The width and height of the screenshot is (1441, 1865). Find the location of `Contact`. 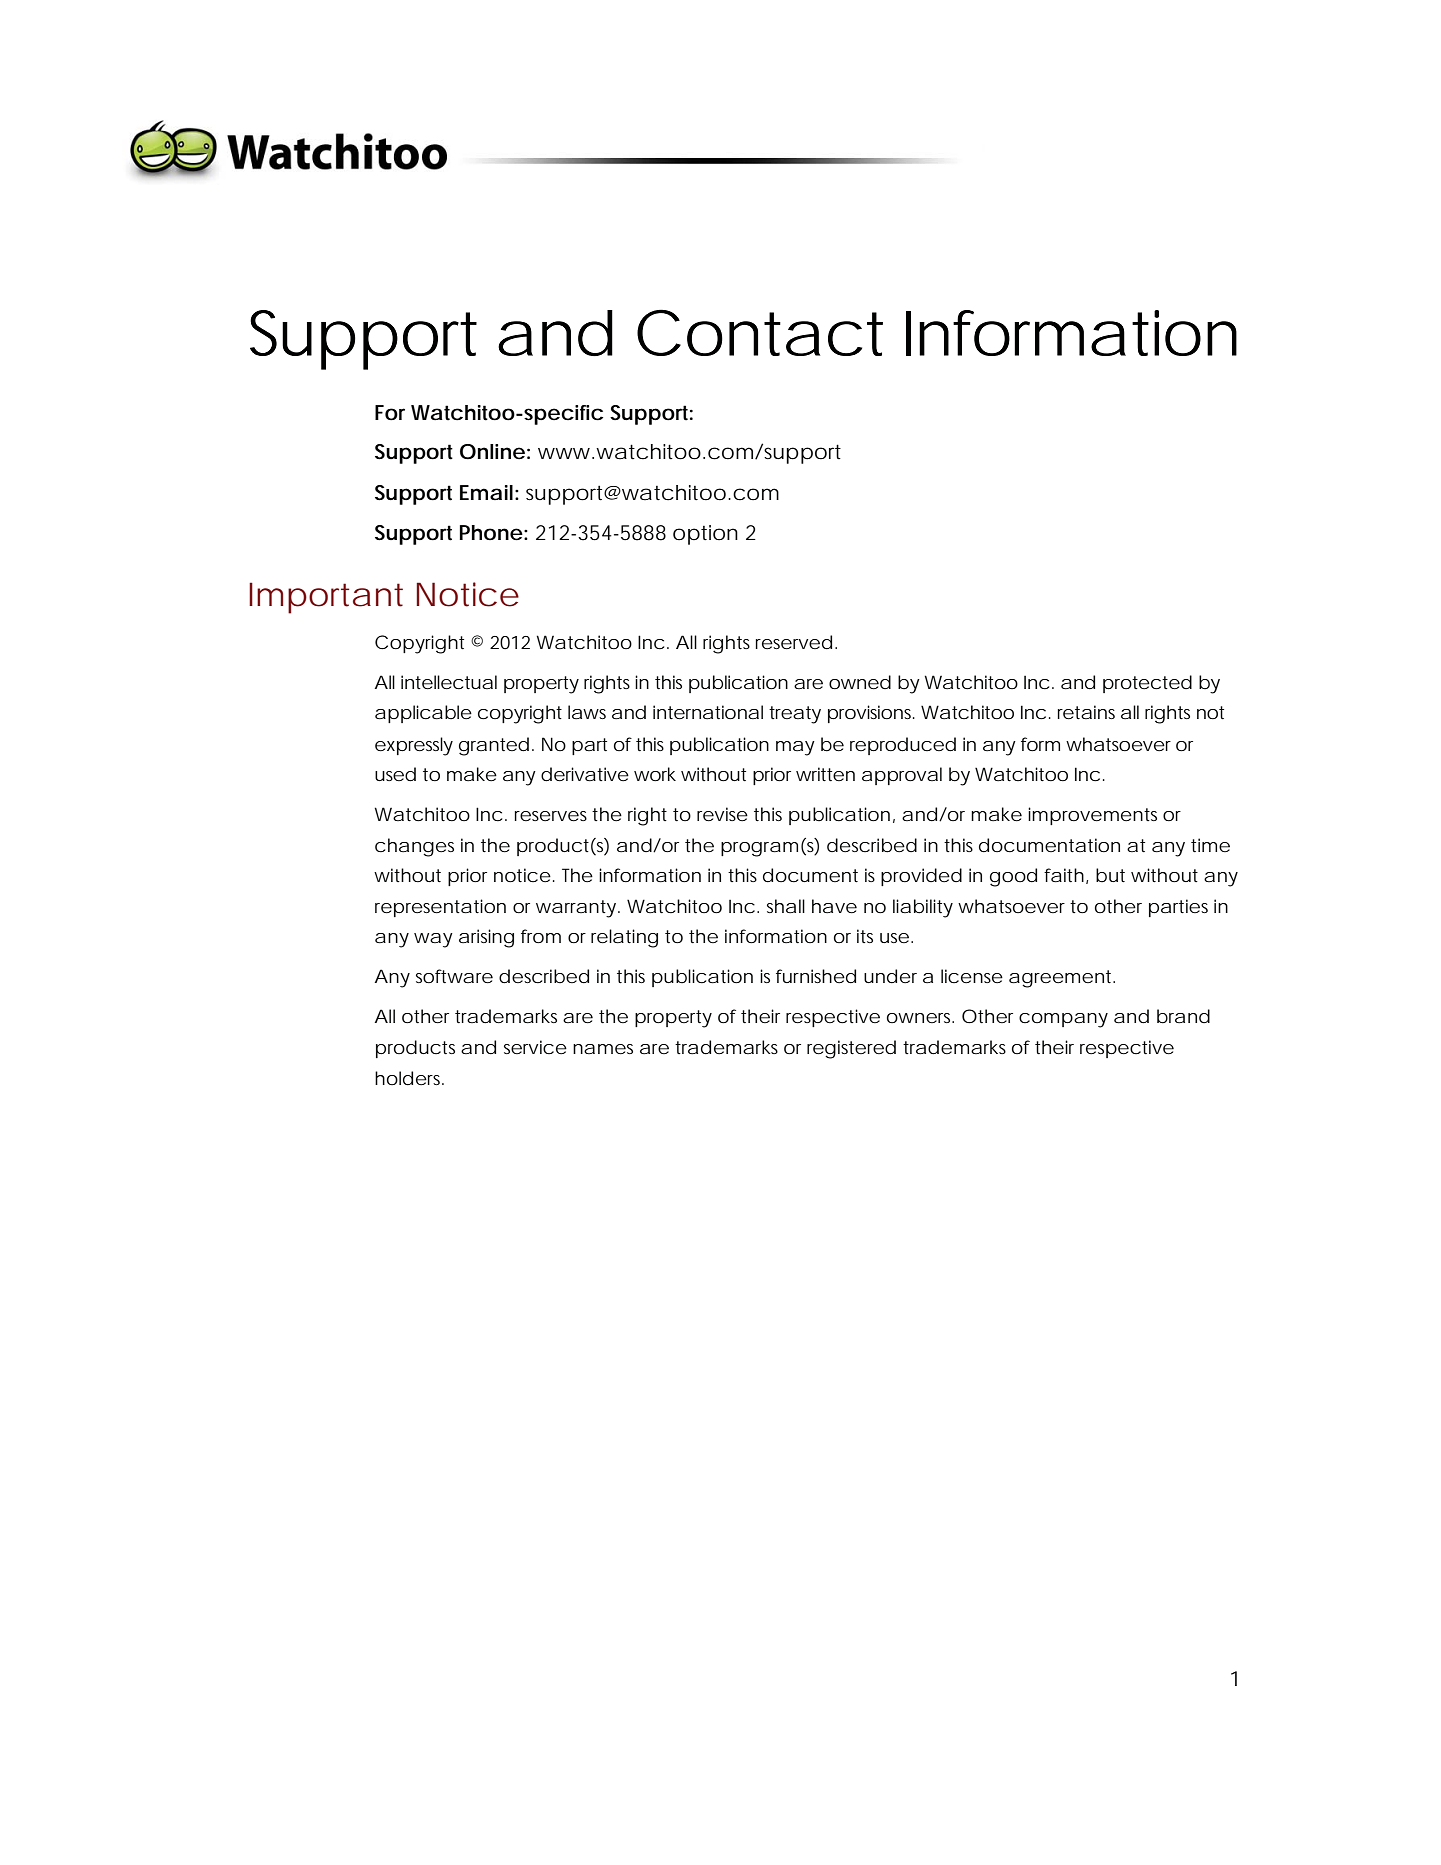

Contact is located at coordinates (760, 332).
